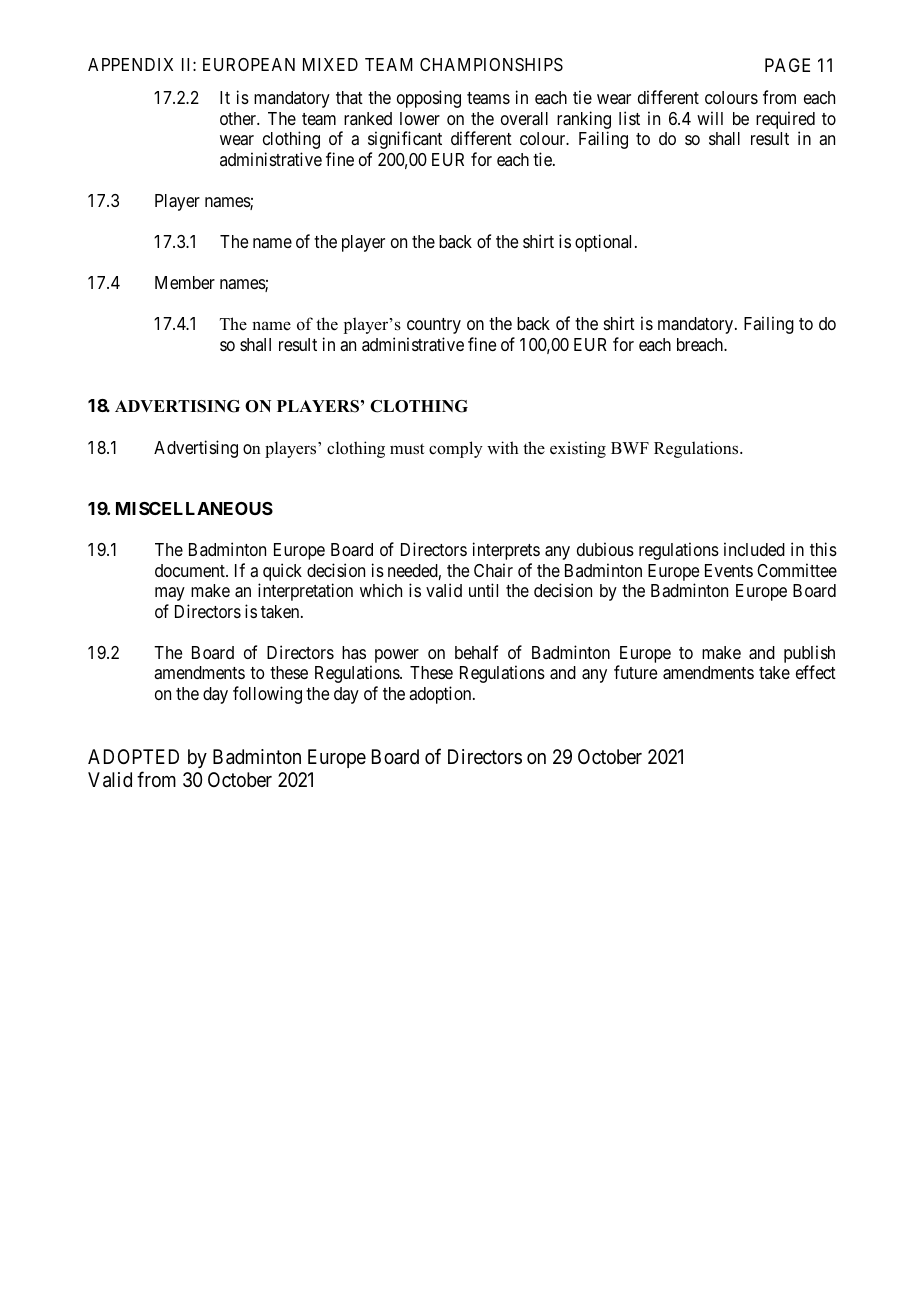  What do you see at coordinates (578, 449) in the image?
I see `existing` at bounding box center [578, 449].
